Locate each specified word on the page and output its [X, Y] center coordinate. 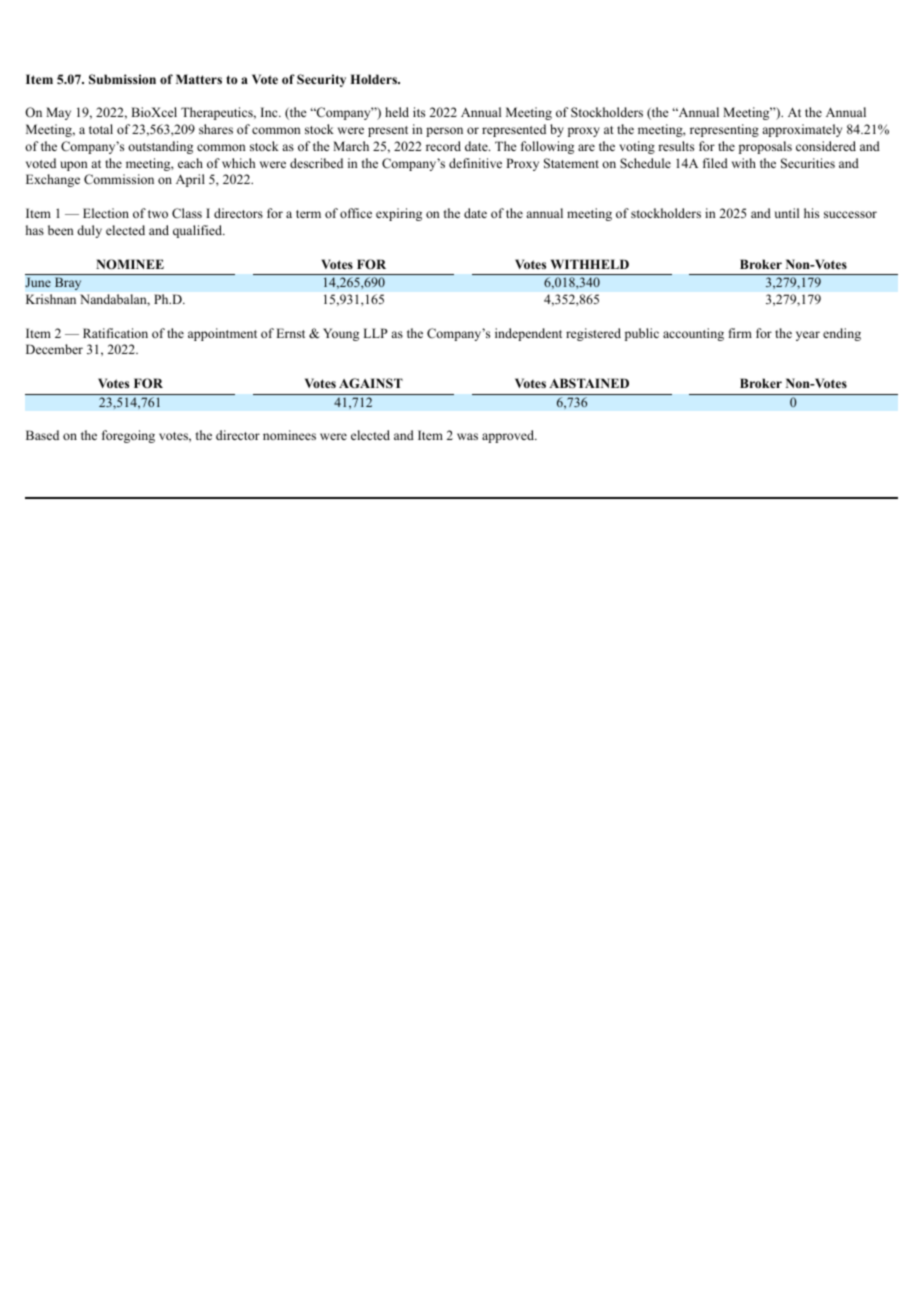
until [787, 213]
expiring [399, 214]
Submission [122, 79]
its [419, 112]
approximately [802, 130]
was [467, 436]
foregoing [128, 436]
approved [509, 436]
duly [89, 231]
